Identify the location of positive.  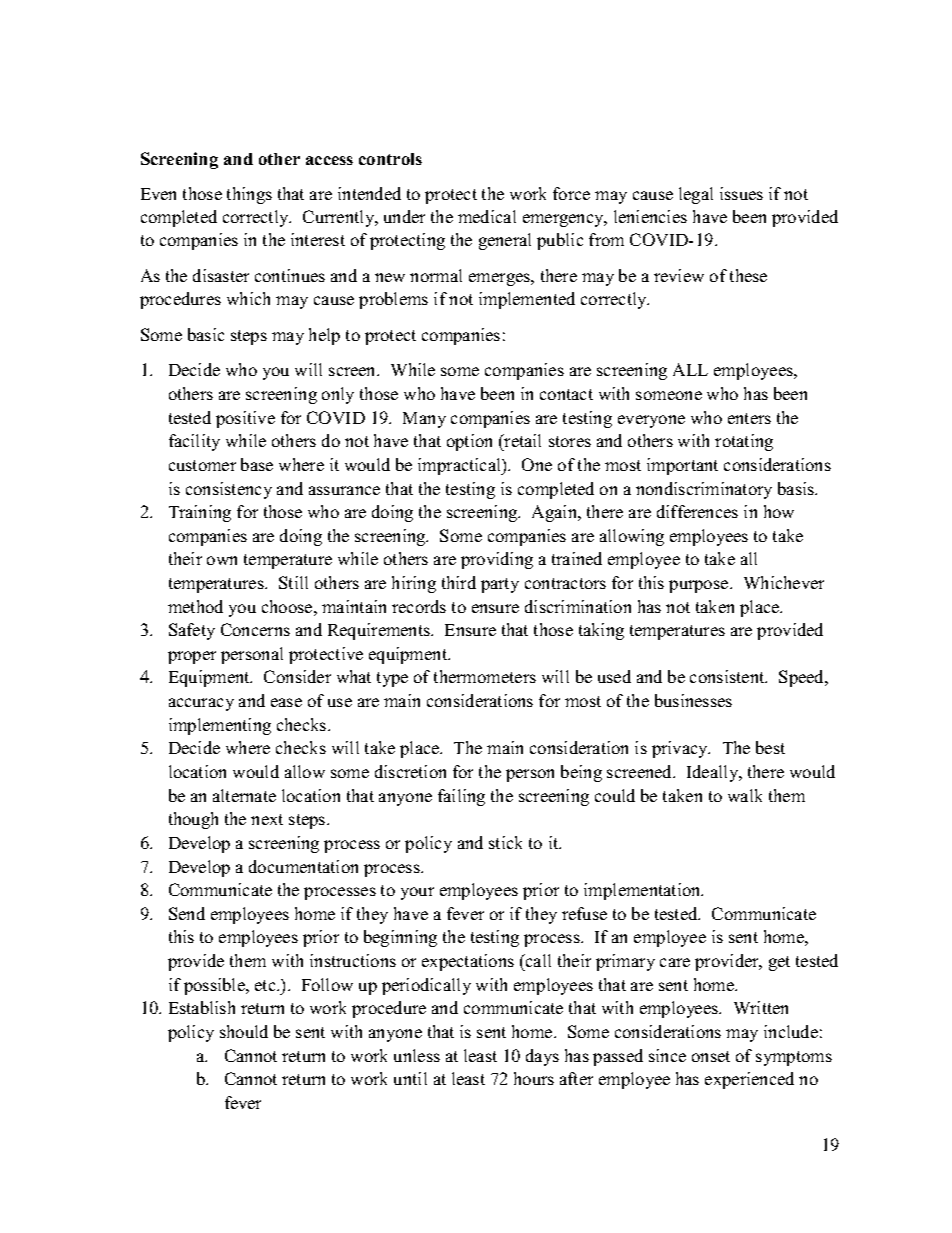
(245, 419).
